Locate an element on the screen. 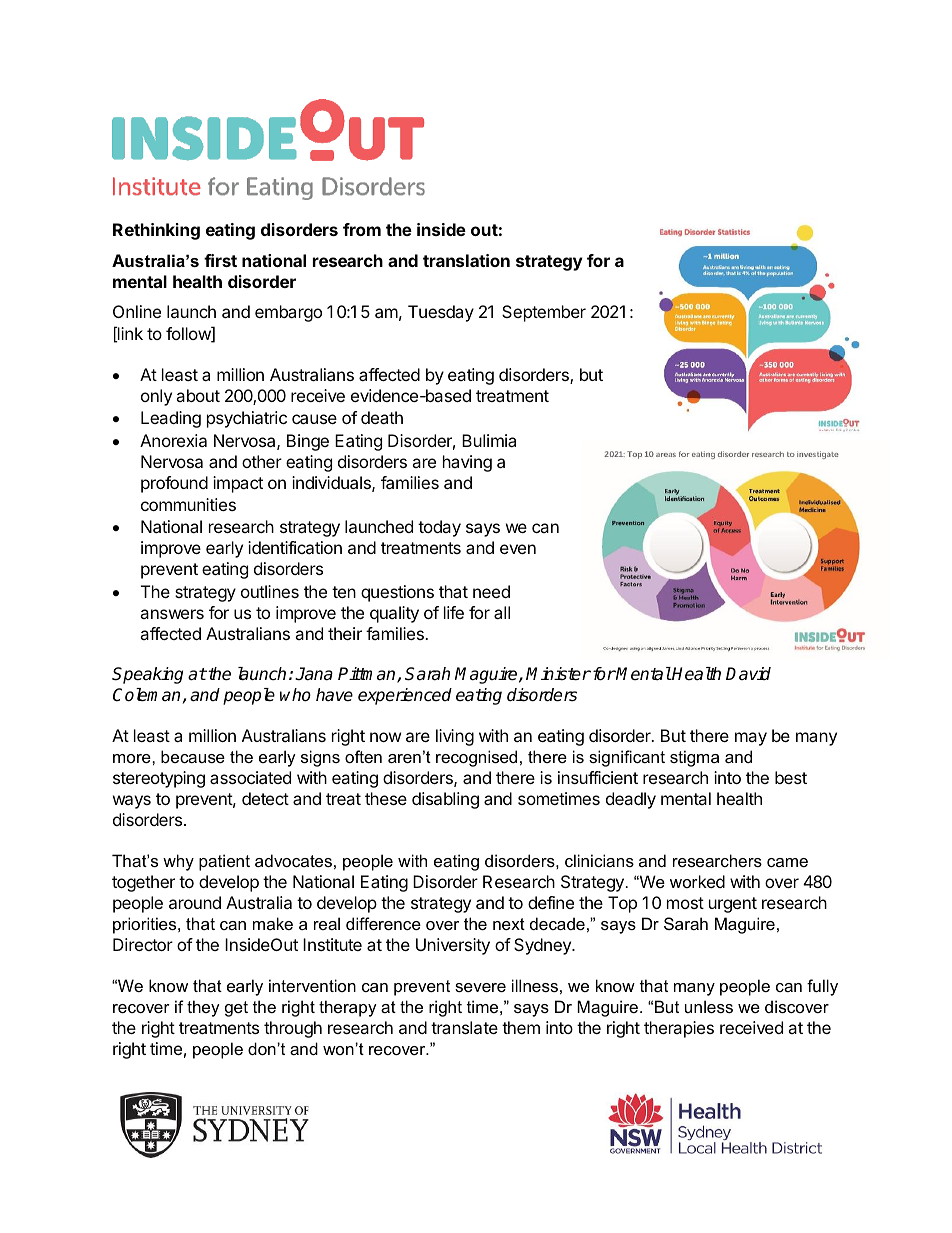 This screenshot has width=952, height=1233. David is located at coordinates (748, 673).
